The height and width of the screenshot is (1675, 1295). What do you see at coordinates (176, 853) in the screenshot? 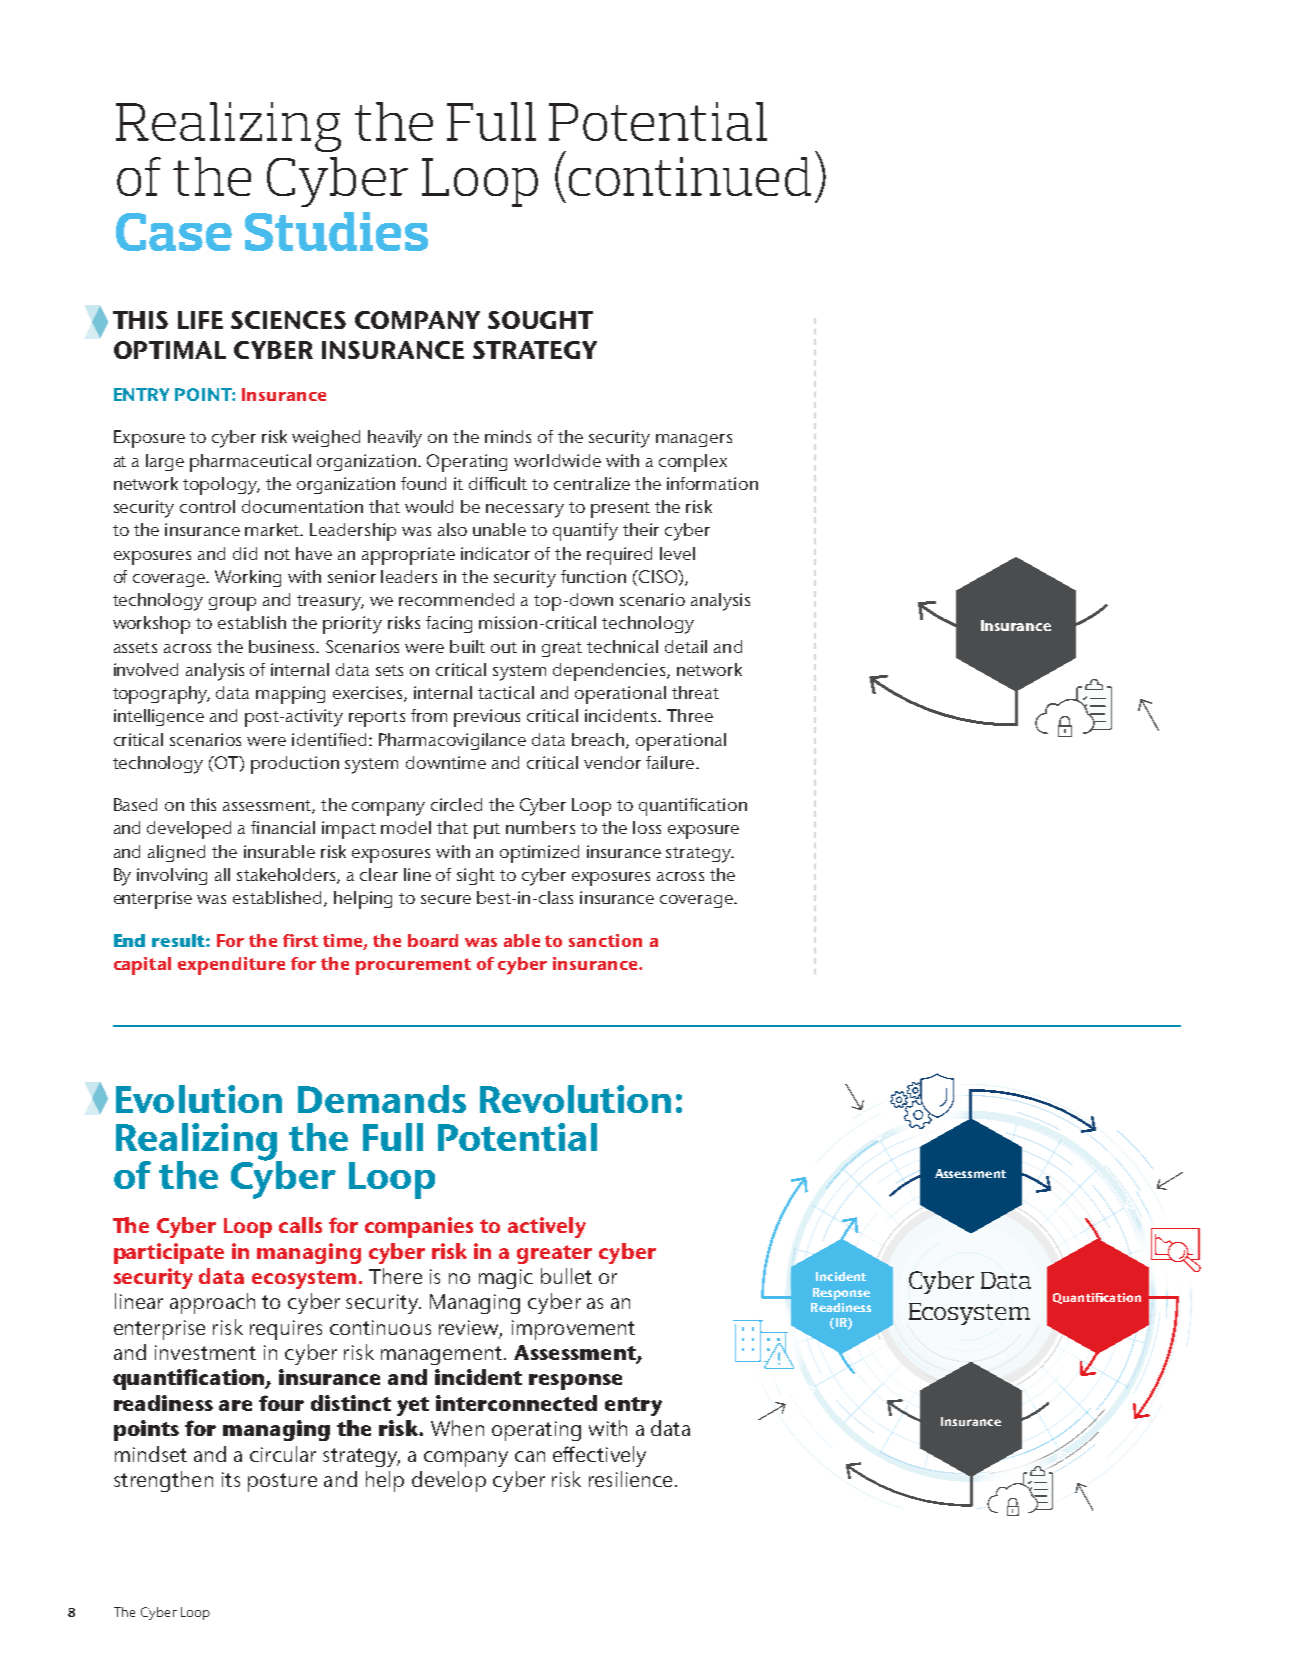
I see `aligned` at bounding box center [176, 853].
